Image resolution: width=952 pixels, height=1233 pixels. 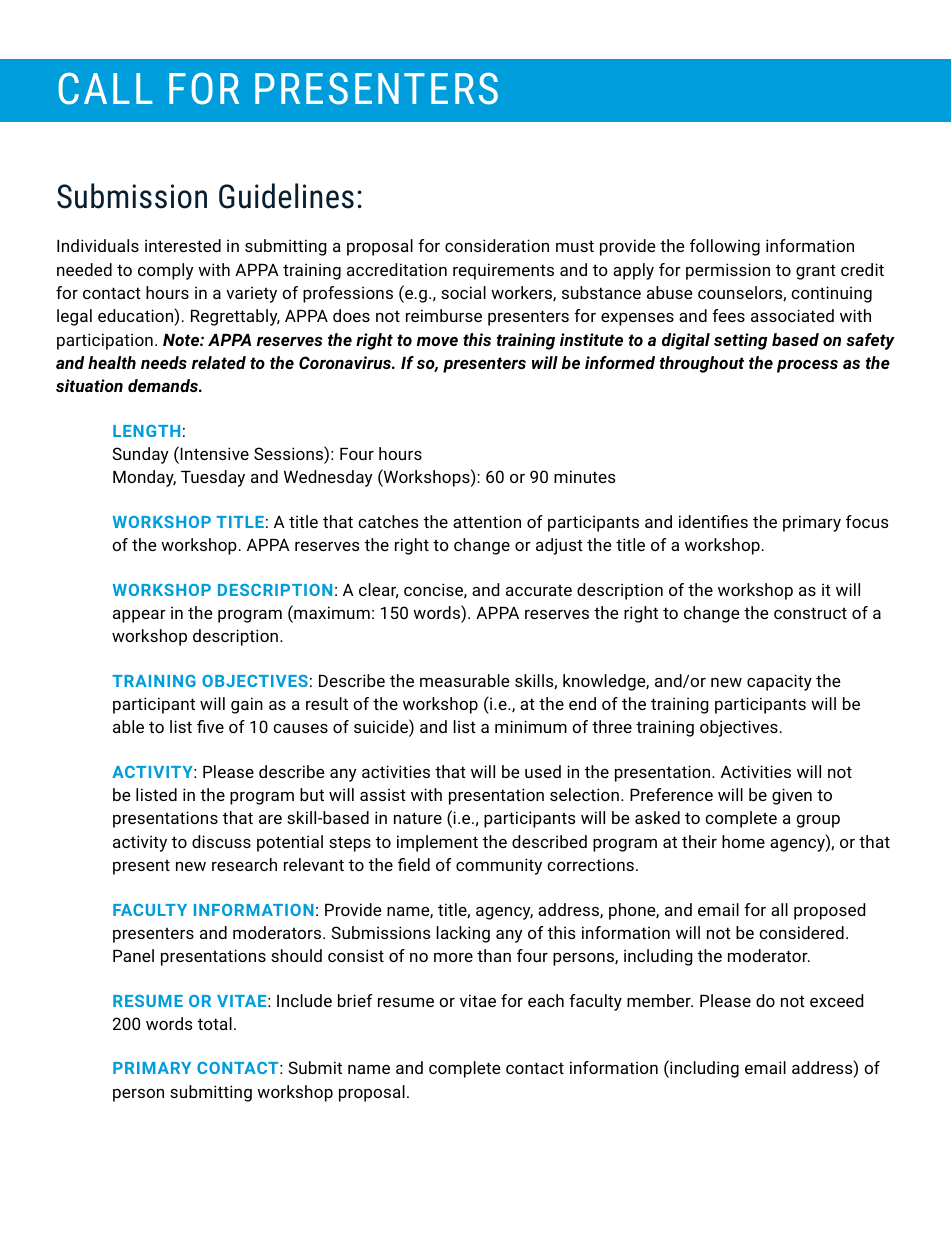 I want to click on more, so click(x=453, y=957).
